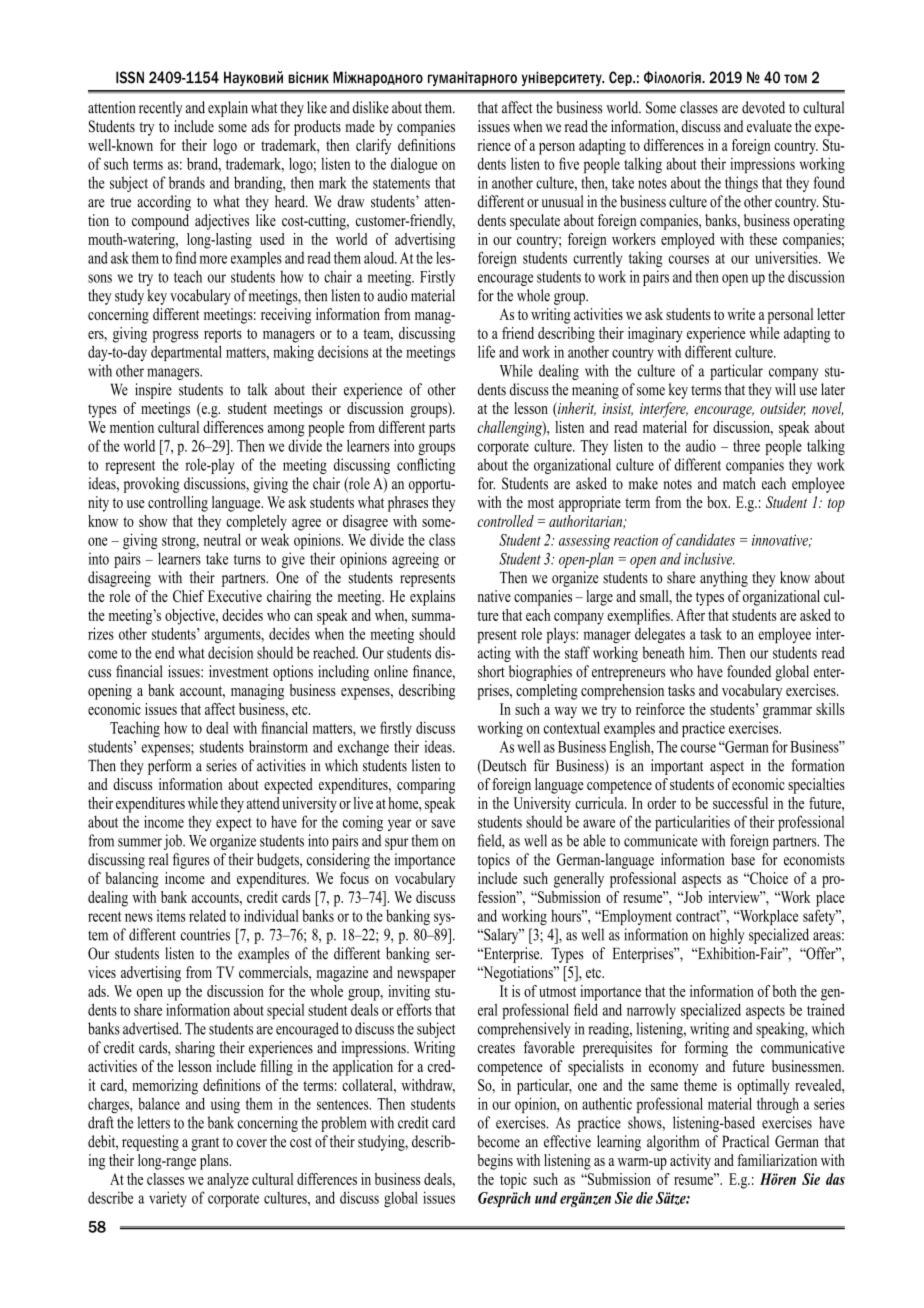  What do you see at coordinates (491, 671) in the page?
I see `short` at bounding box center [491, 671].
